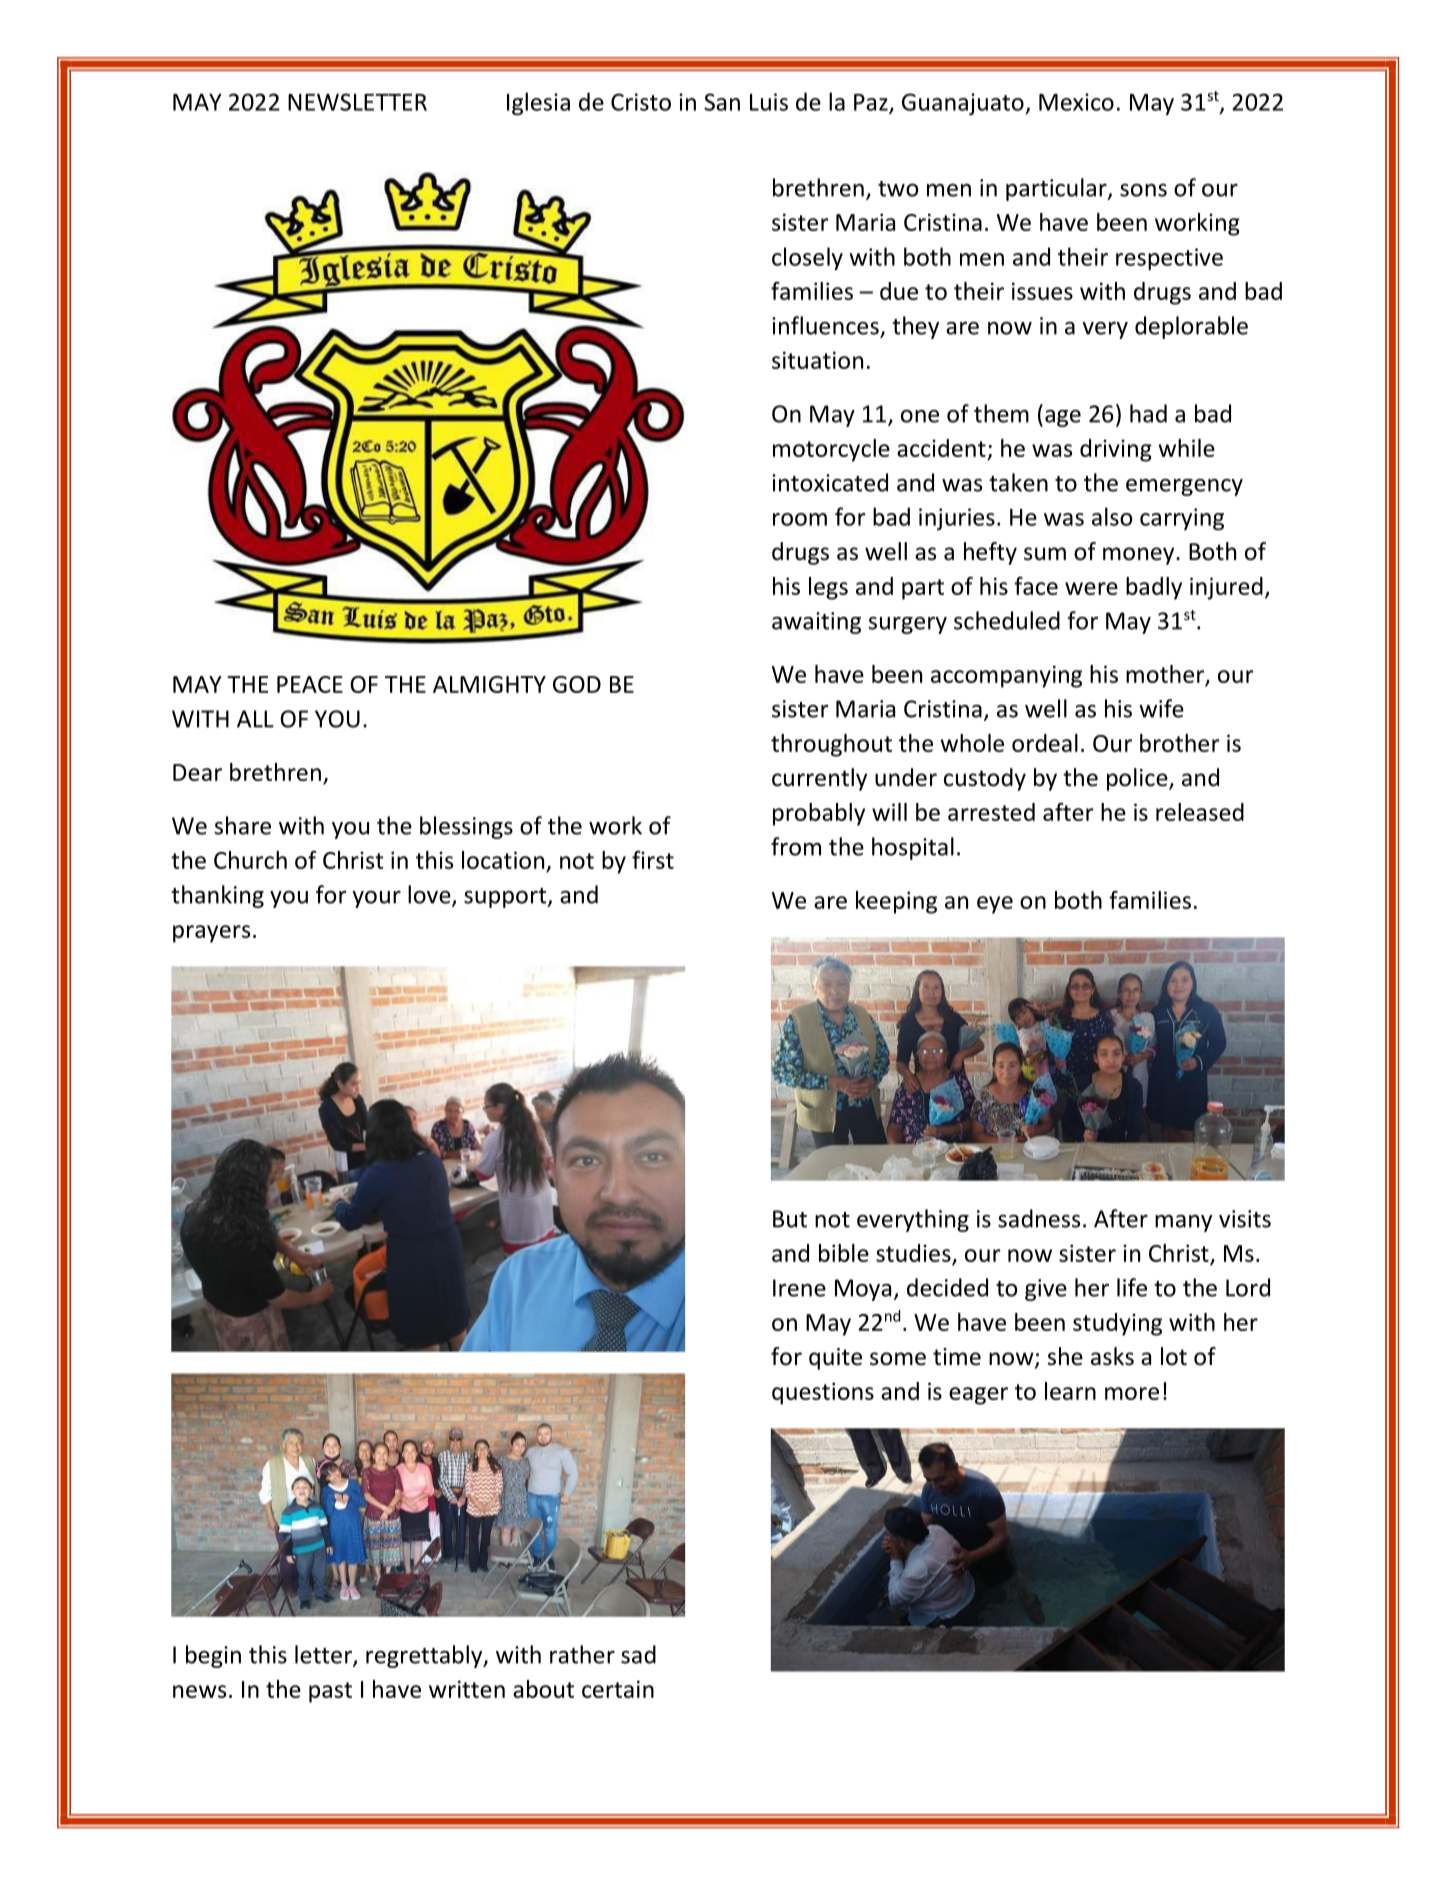 This image has width=1456, height=1885. Describe the element at coordinates (376, 899) in the image. I see `your` at that location.
